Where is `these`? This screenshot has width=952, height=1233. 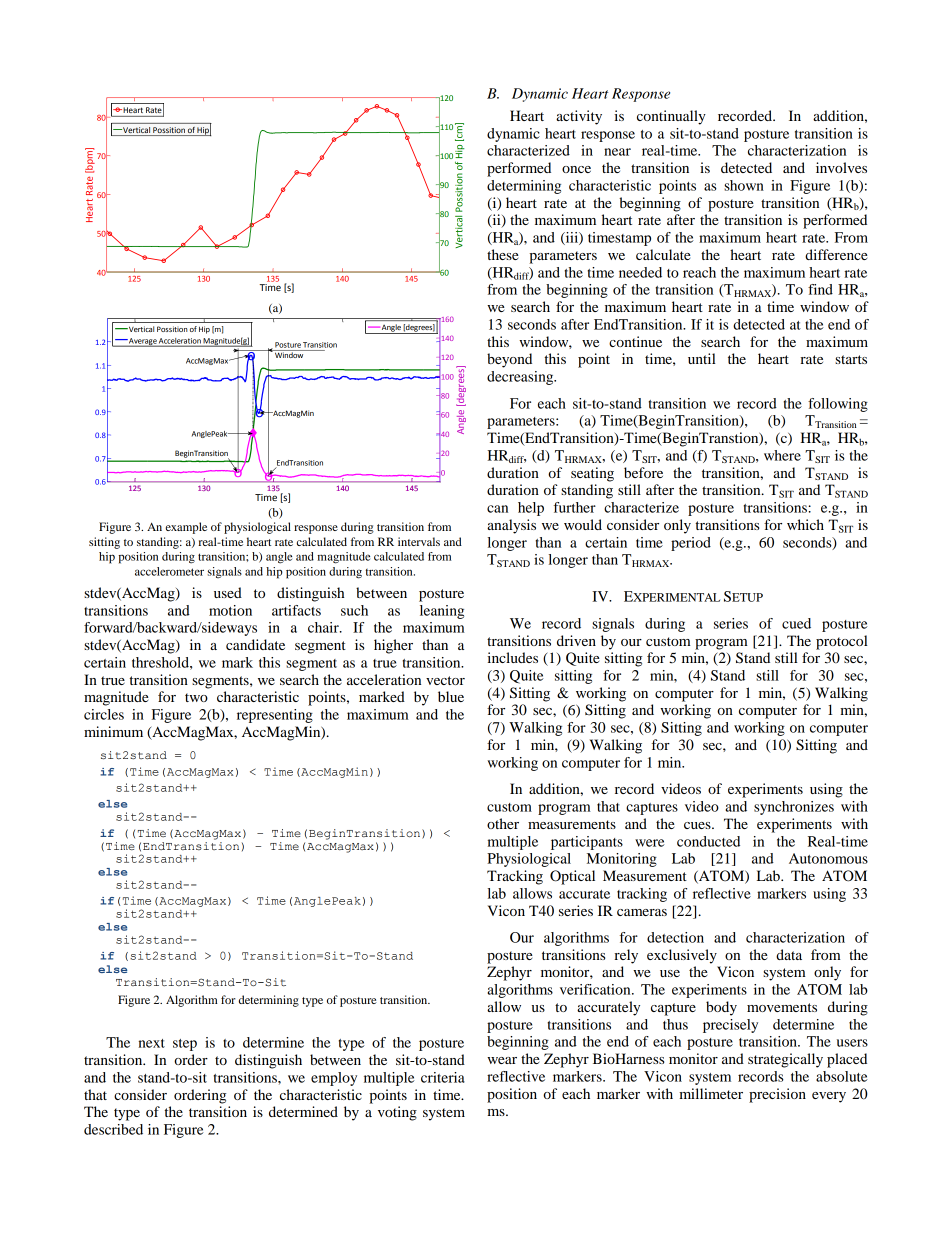 these is located at coordinates (503, 254).
